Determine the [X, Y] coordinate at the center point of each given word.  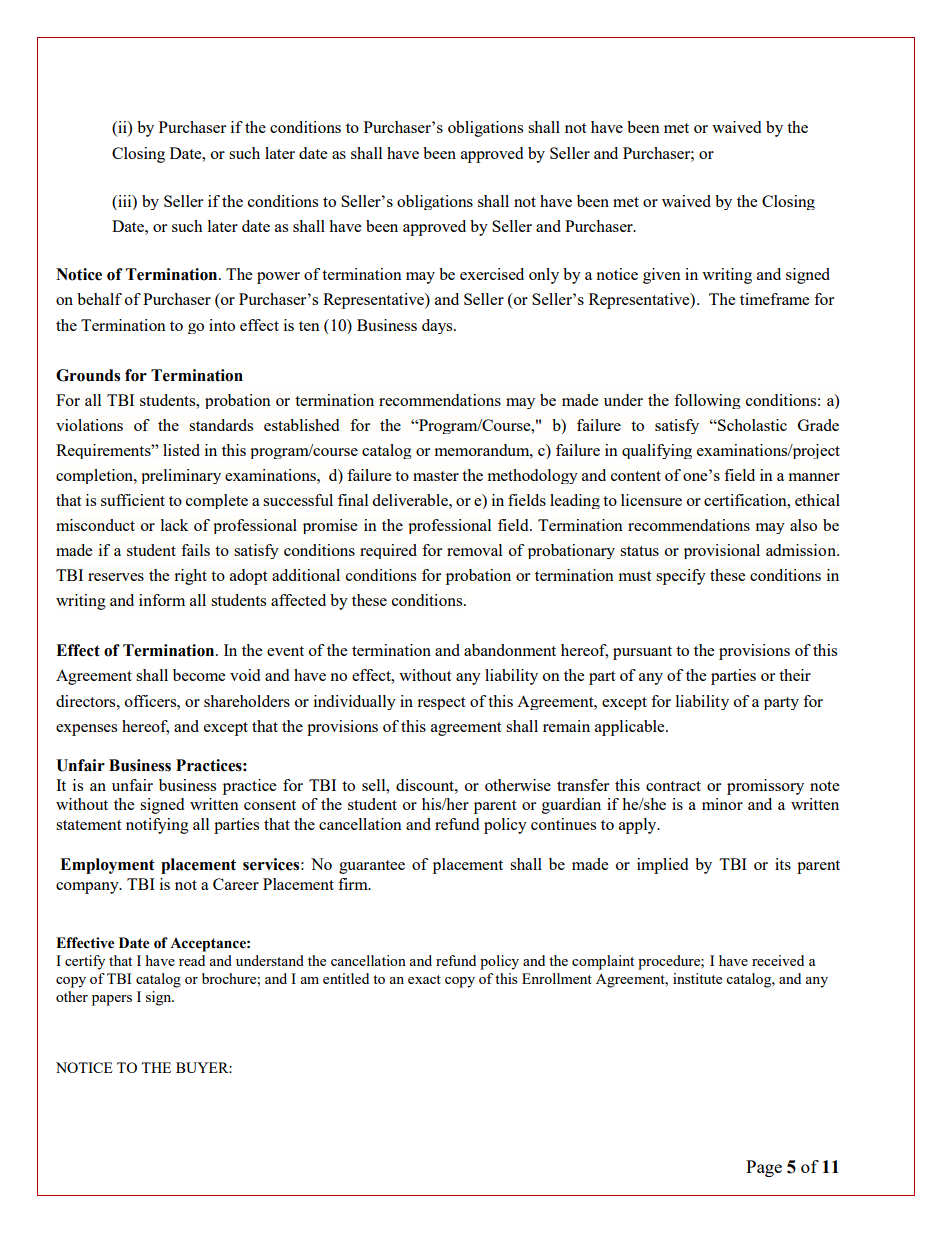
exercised [492, 274]
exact [424, 979]
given [662, 276]
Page [764, 1168]
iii [125, 201]
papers [112, 1000]
